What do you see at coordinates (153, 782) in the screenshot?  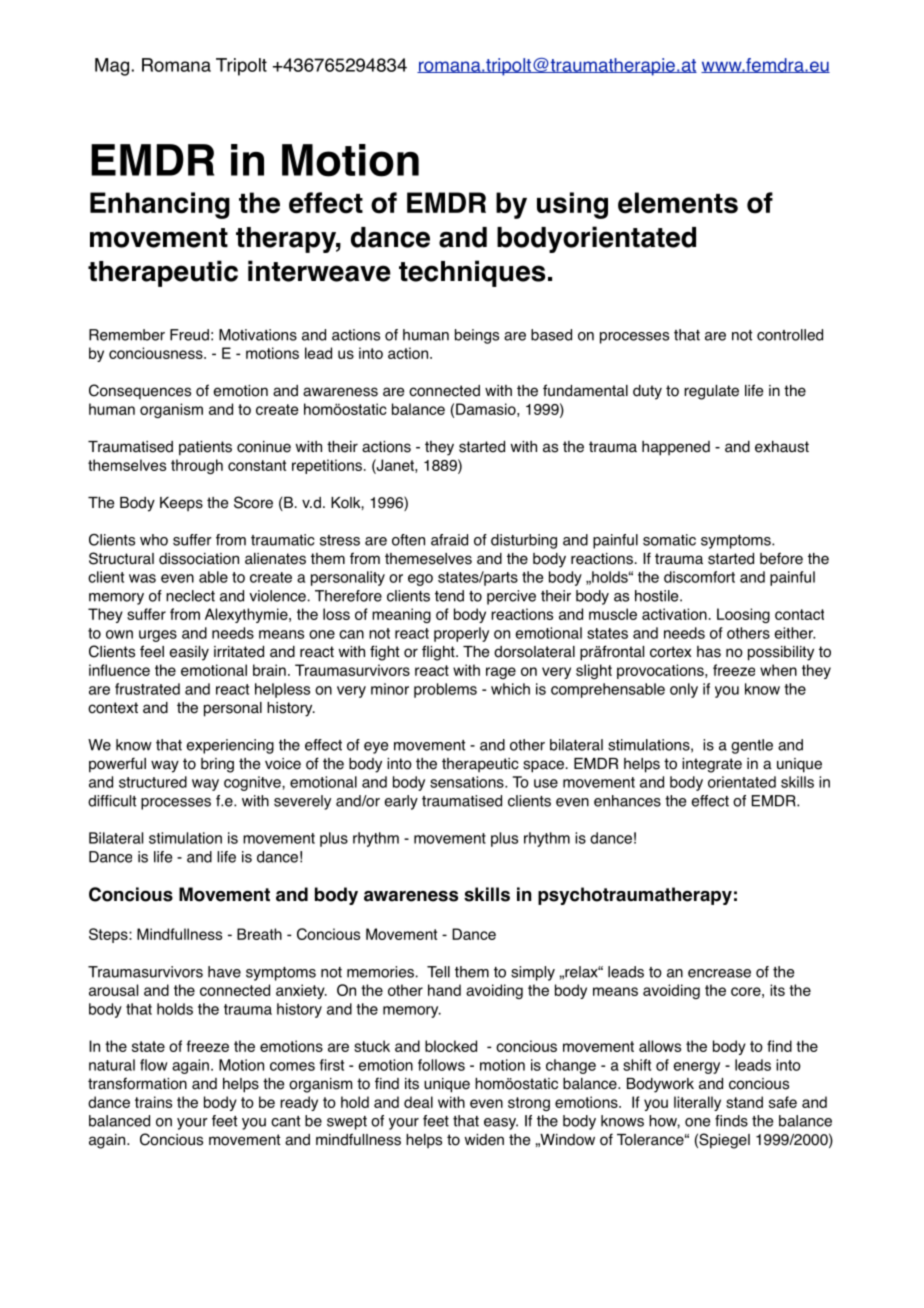 I see `structured` at bounding box center [153, 782].
